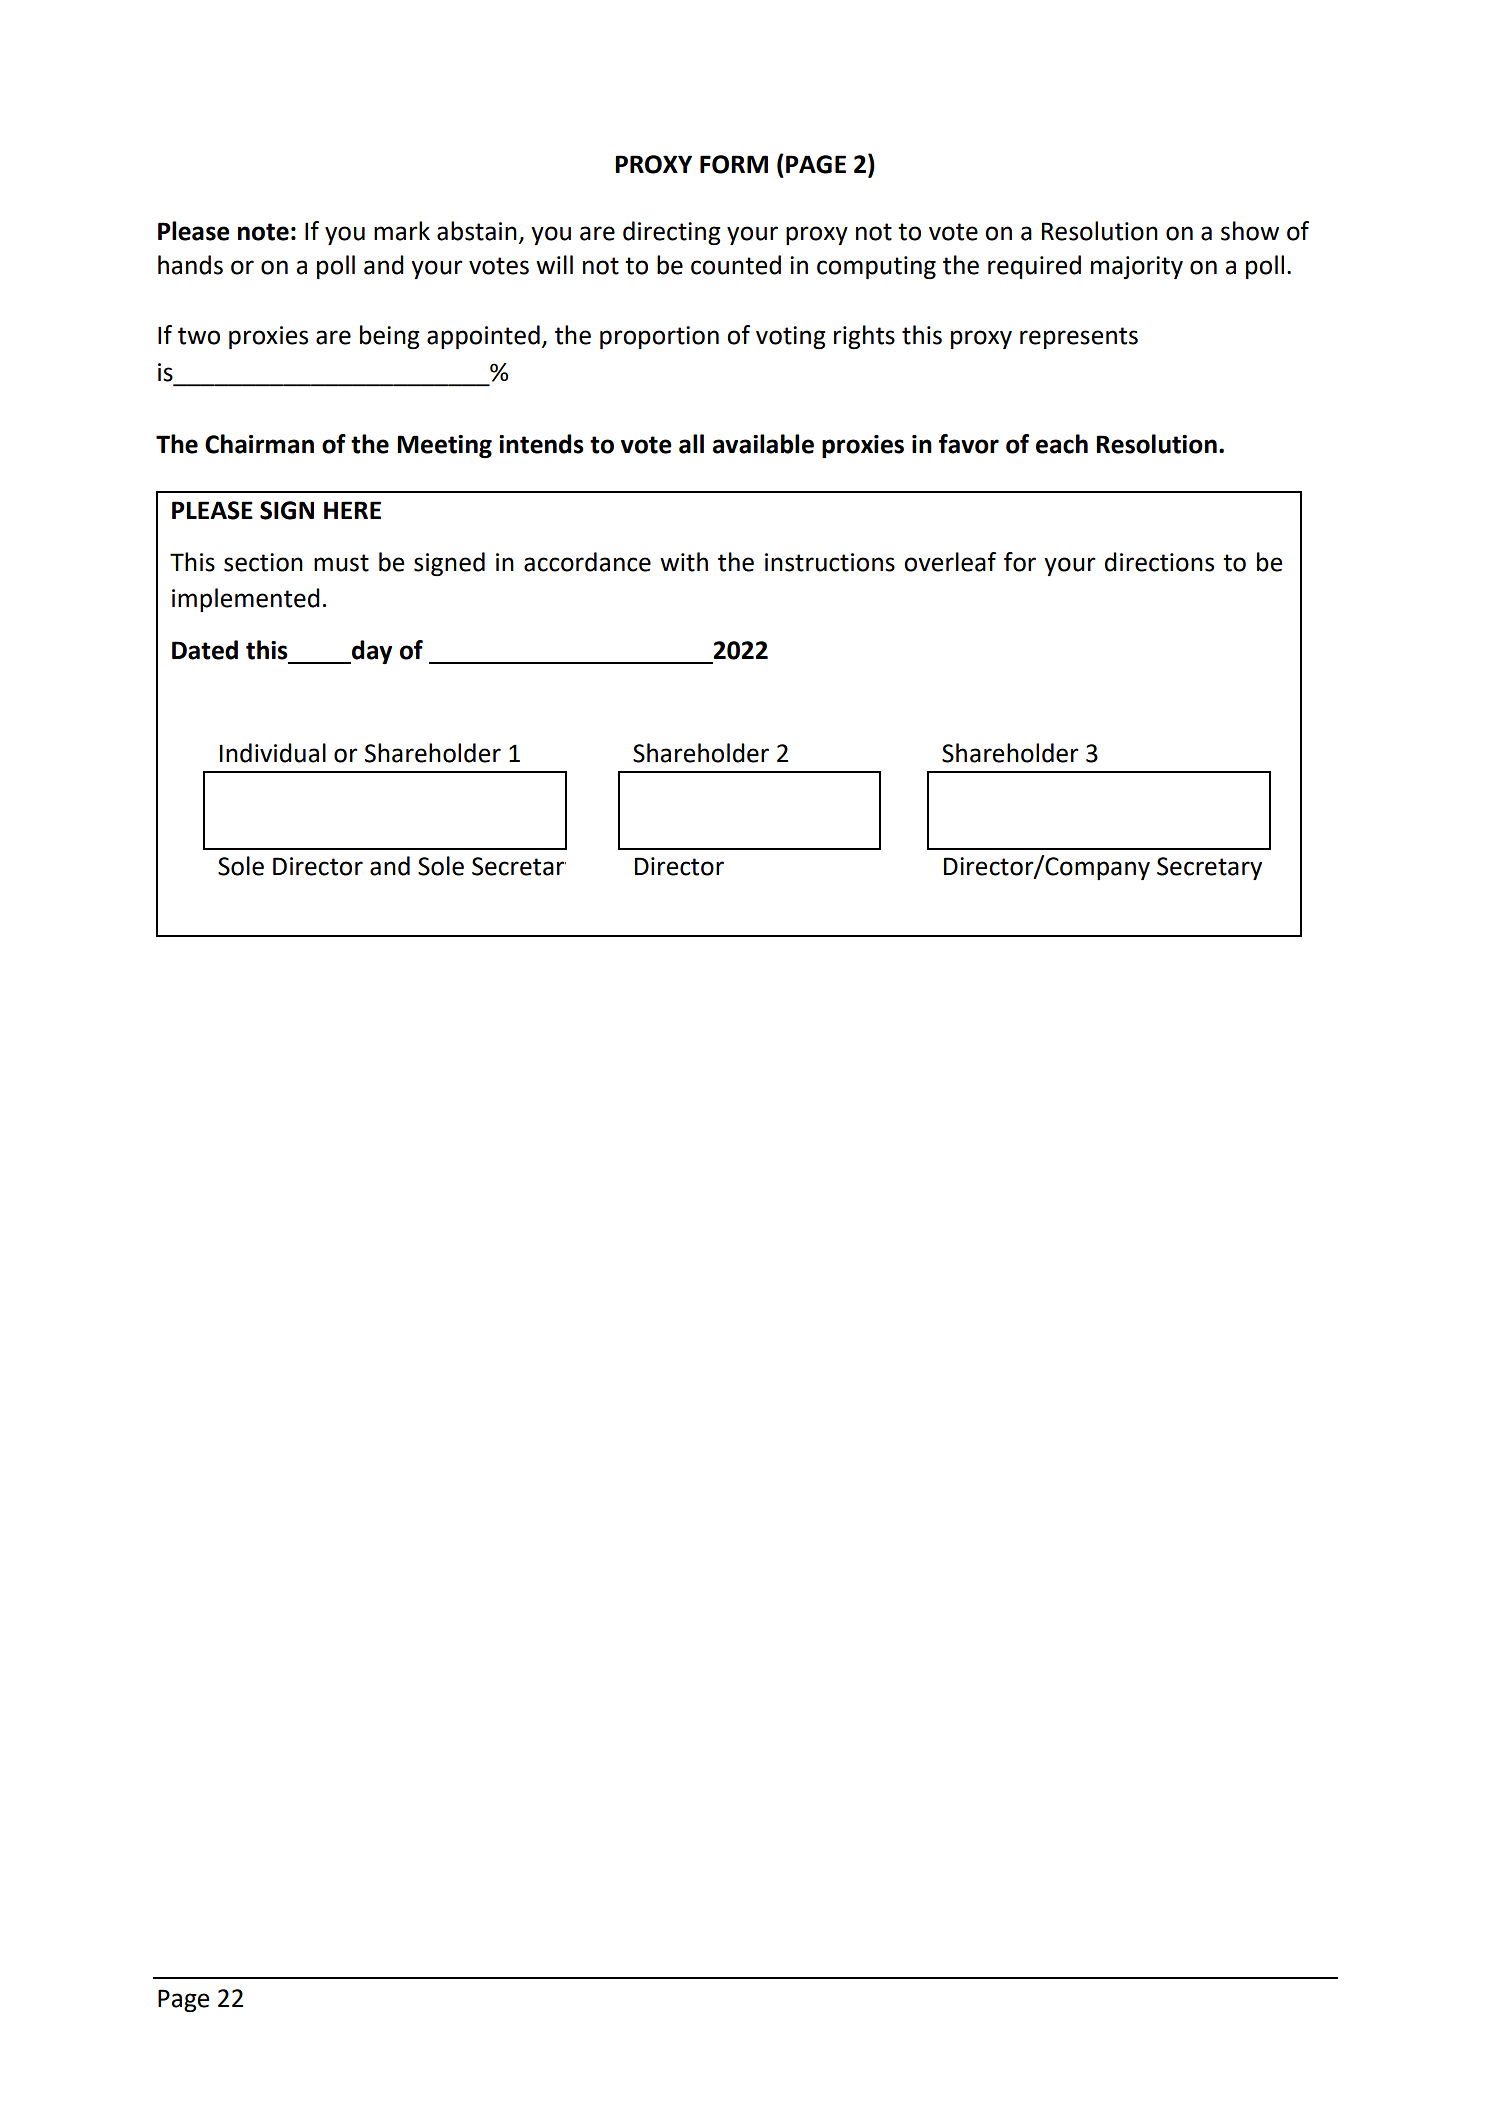 The height and width of the page is (2113, 1494). Describe the element at coordinates (263, 232) in the page. I see `note` at that location.
